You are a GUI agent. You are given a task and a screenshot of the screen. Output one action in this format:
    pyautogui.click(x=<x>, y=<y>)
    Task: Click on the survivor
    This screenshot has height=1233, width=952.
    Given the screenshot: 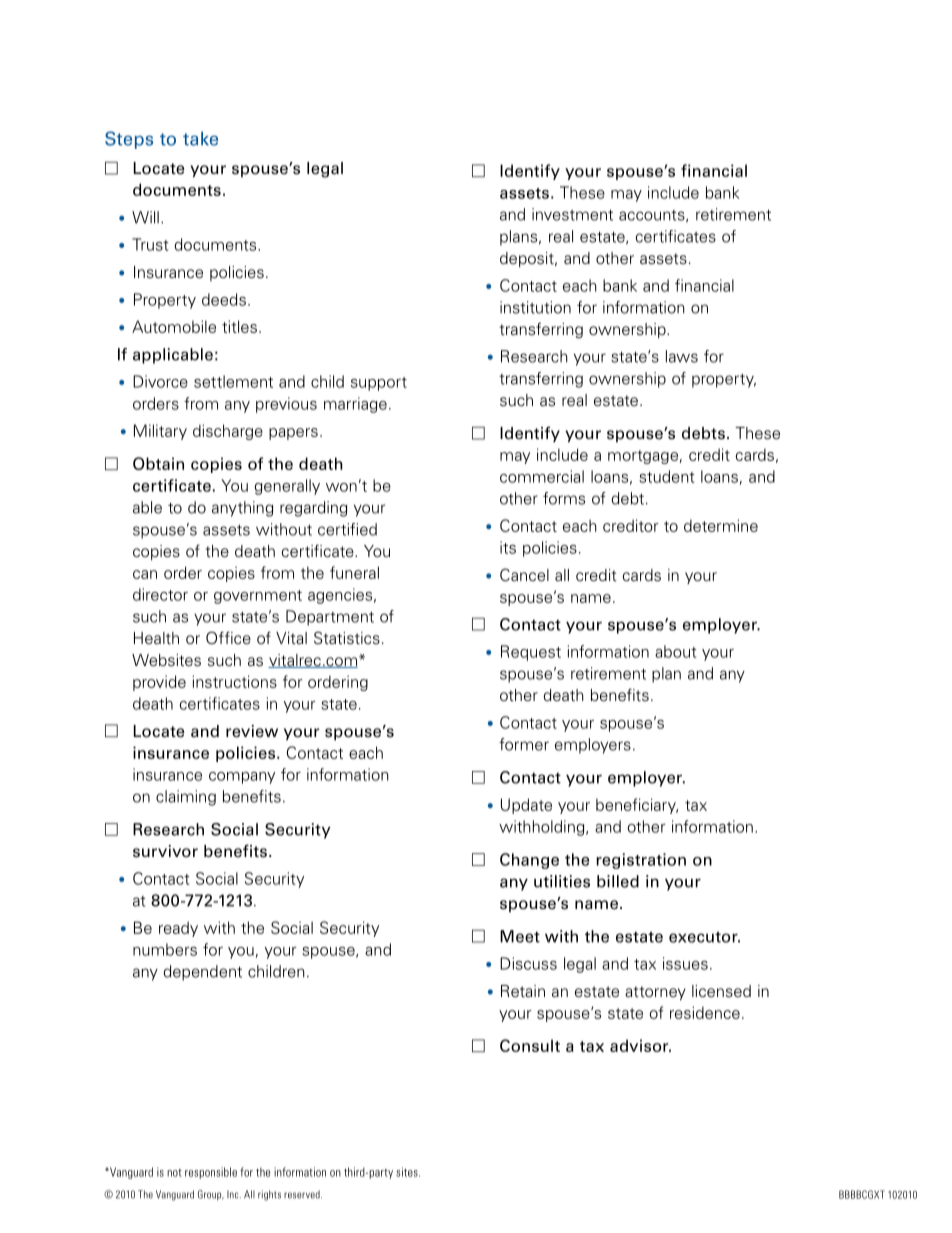 What is the action you would take?
    pyautogui.click(x=165, y=851)
